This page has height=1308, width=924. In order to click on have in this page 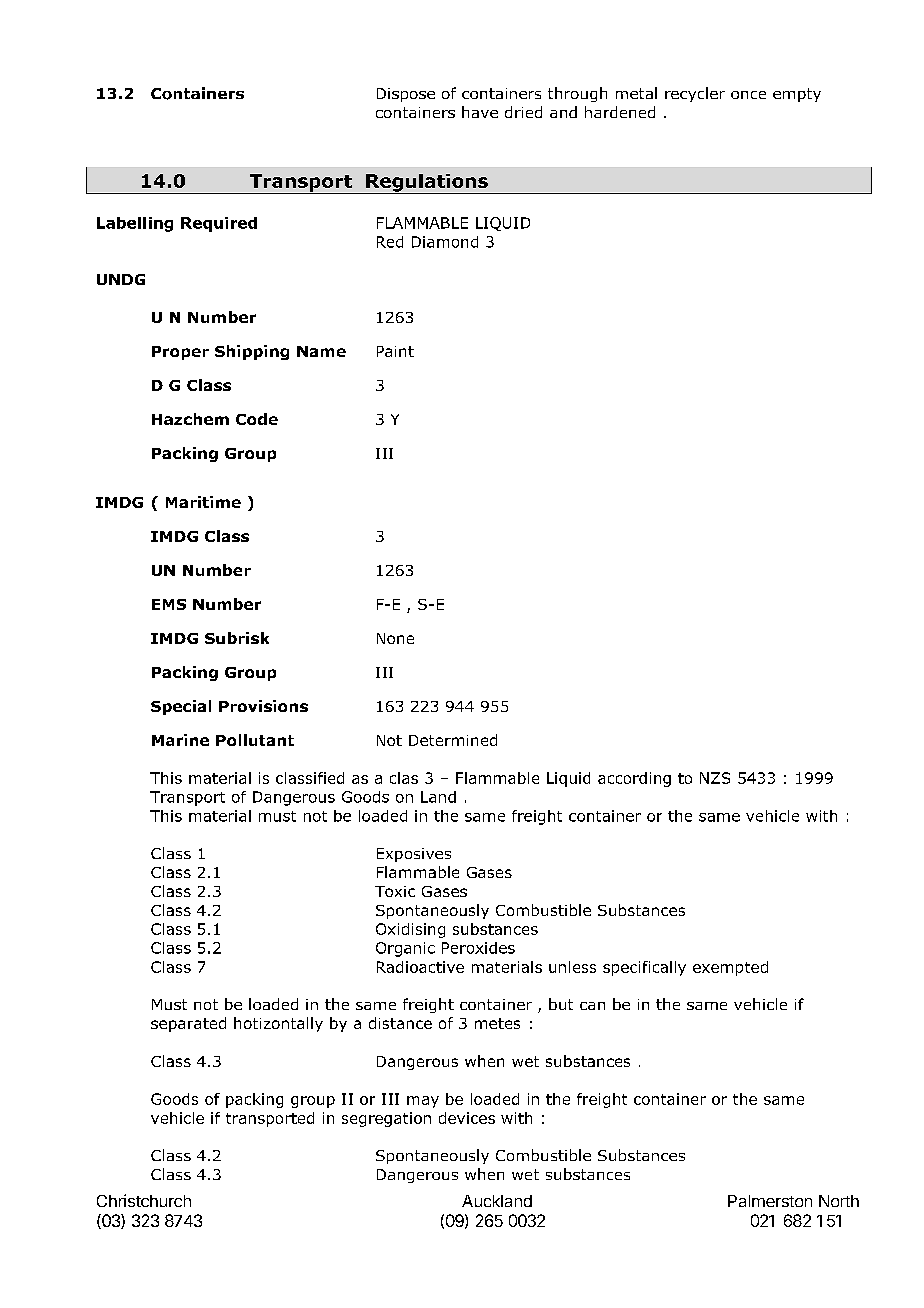, I will do `click(480, 112)`.
